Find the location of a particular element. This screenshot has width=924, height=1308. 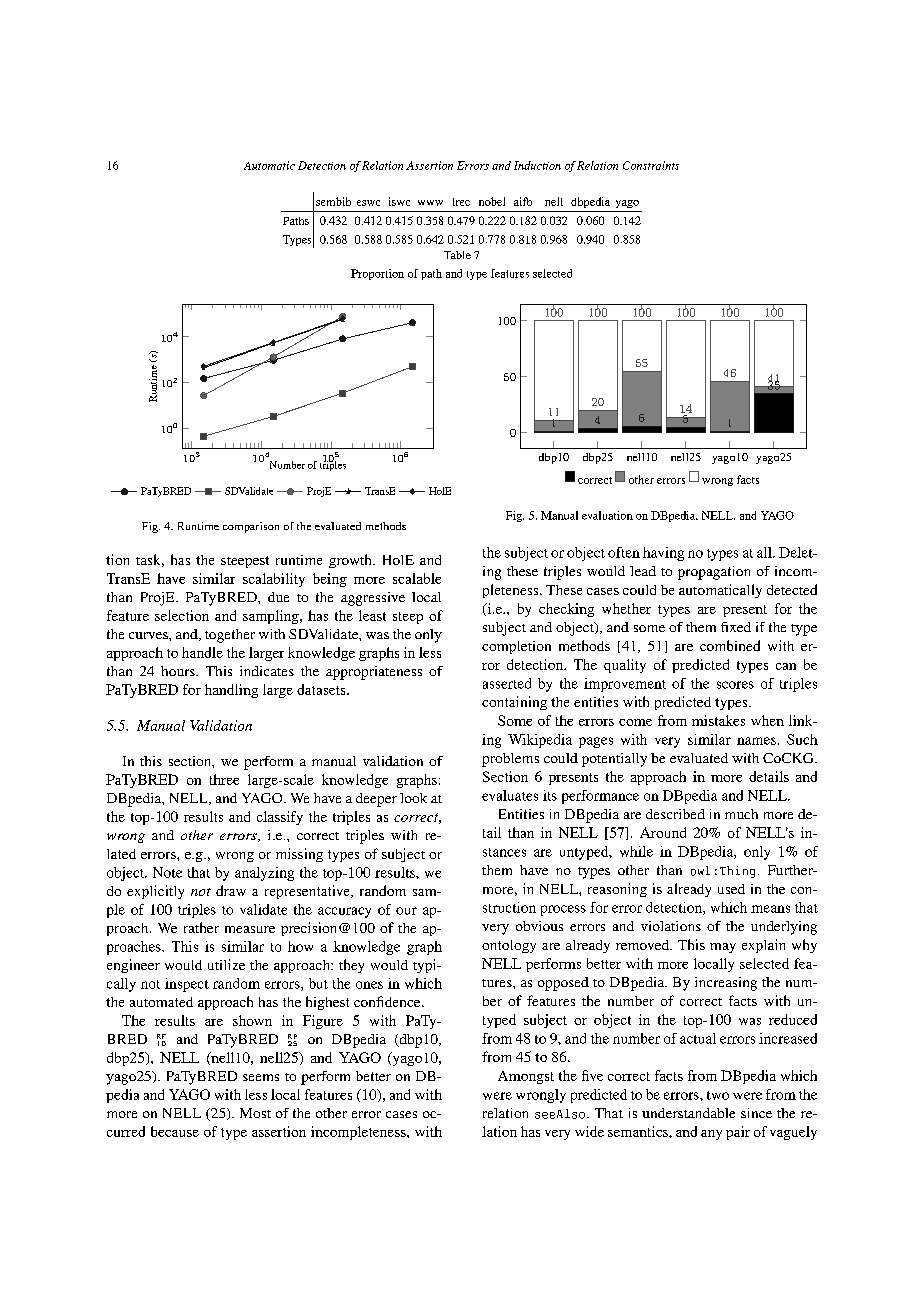

much is located at coordinates (741, 814).
